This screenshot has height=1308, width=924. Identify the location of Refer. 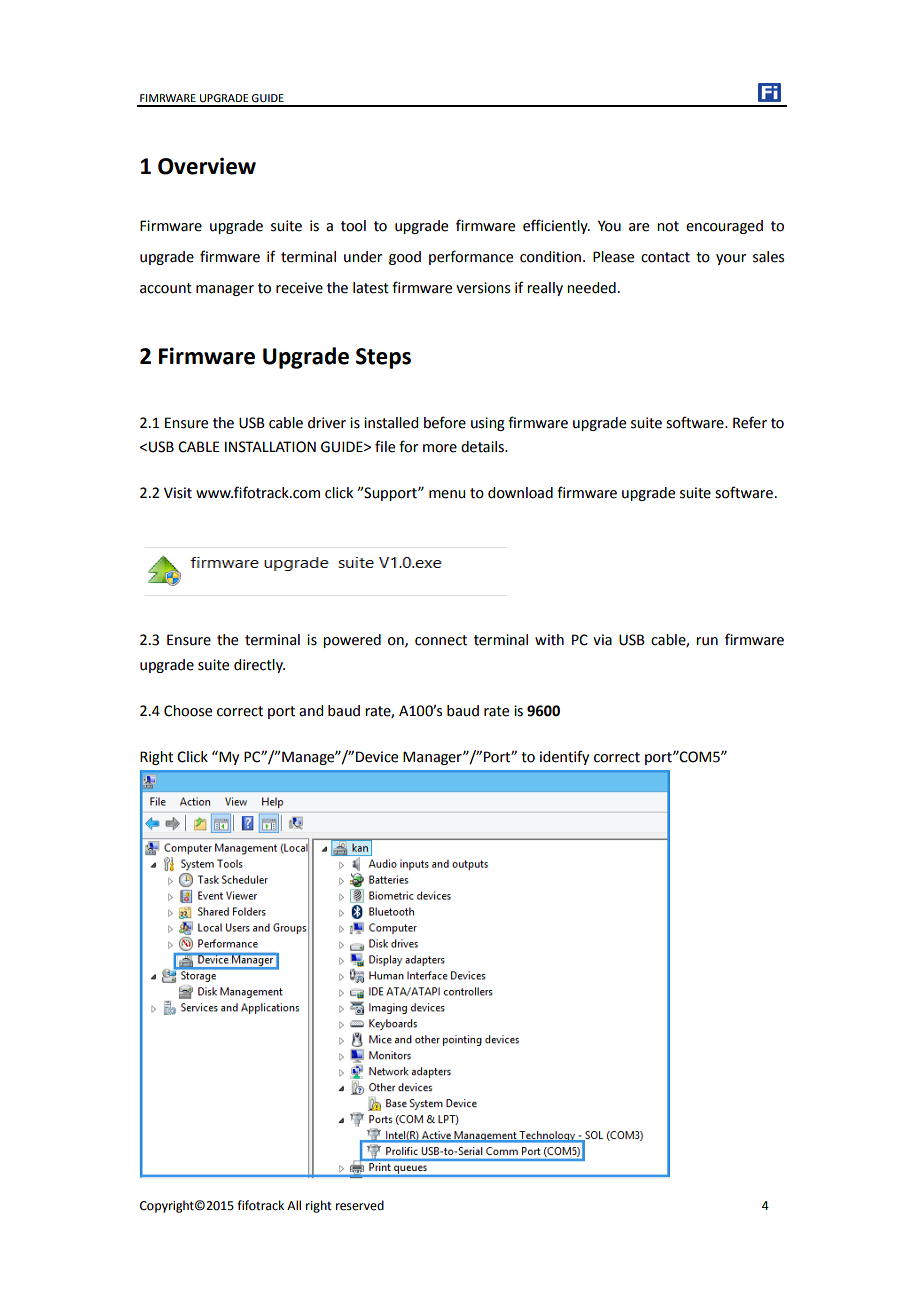
(750, 422).
